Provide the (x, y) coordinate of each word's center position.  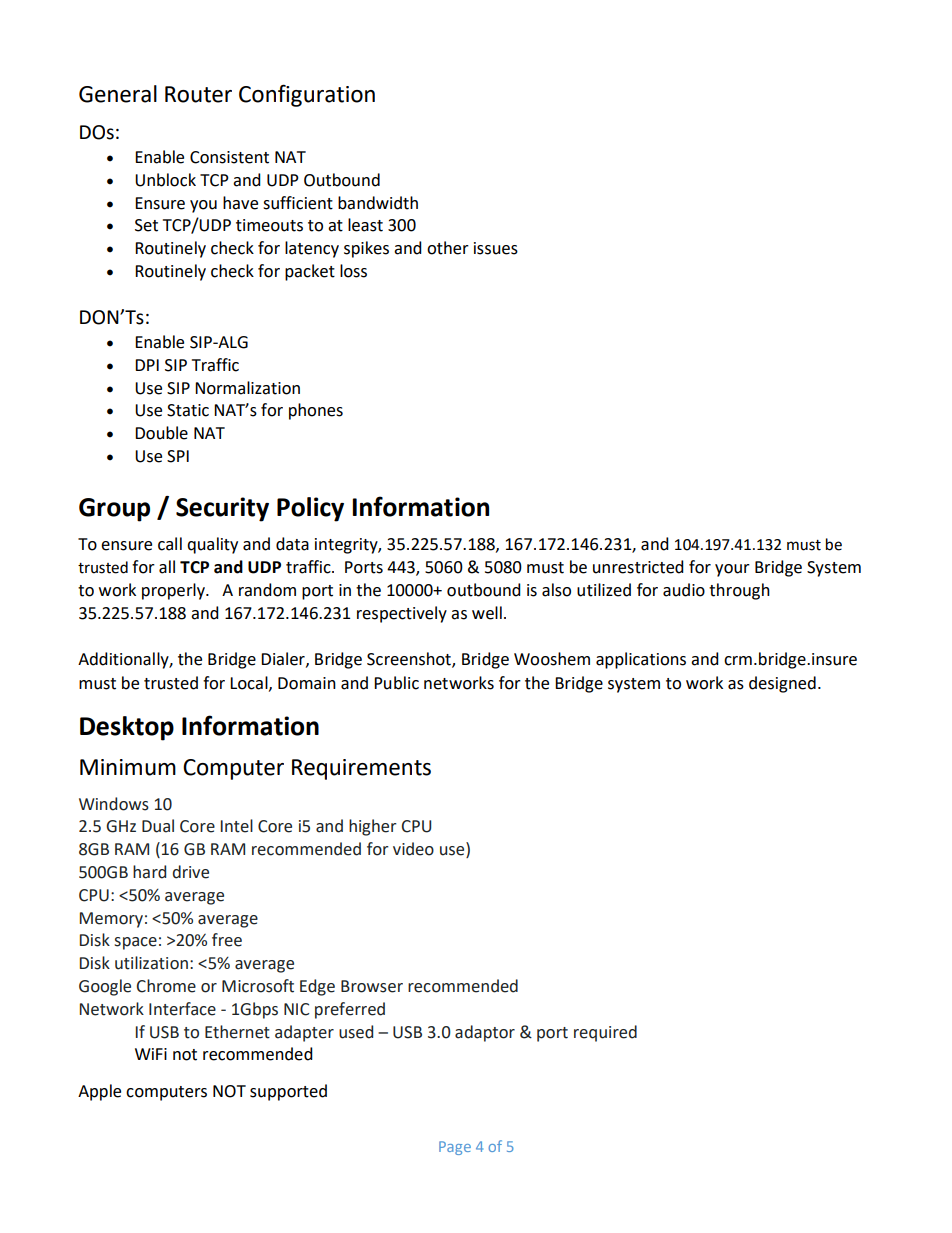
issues (496, 248)
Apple (99, 1092)
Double (161, 433)
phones (316, 411)
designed (782, 684)
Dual (158, 826)
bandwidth (378, 203)
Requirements (361, 769)
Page (455, 1148)
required (605, 1033)
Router (198, 94)
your (732, 570)
